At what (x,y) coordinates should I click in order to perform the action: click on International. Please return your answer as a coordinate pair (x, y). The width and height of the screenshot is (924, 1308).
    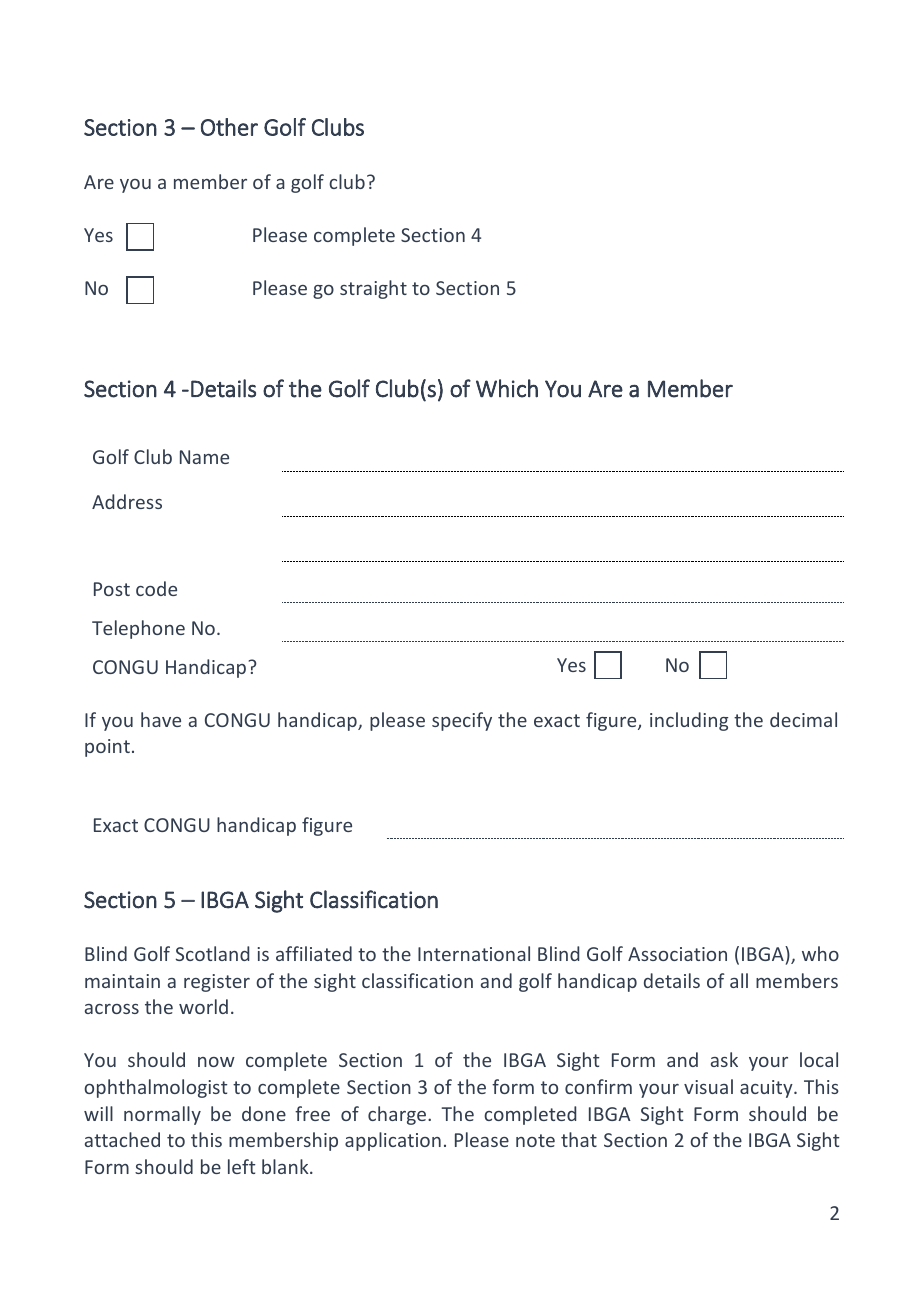
    Looking at the image, I should click on (474, 953).
